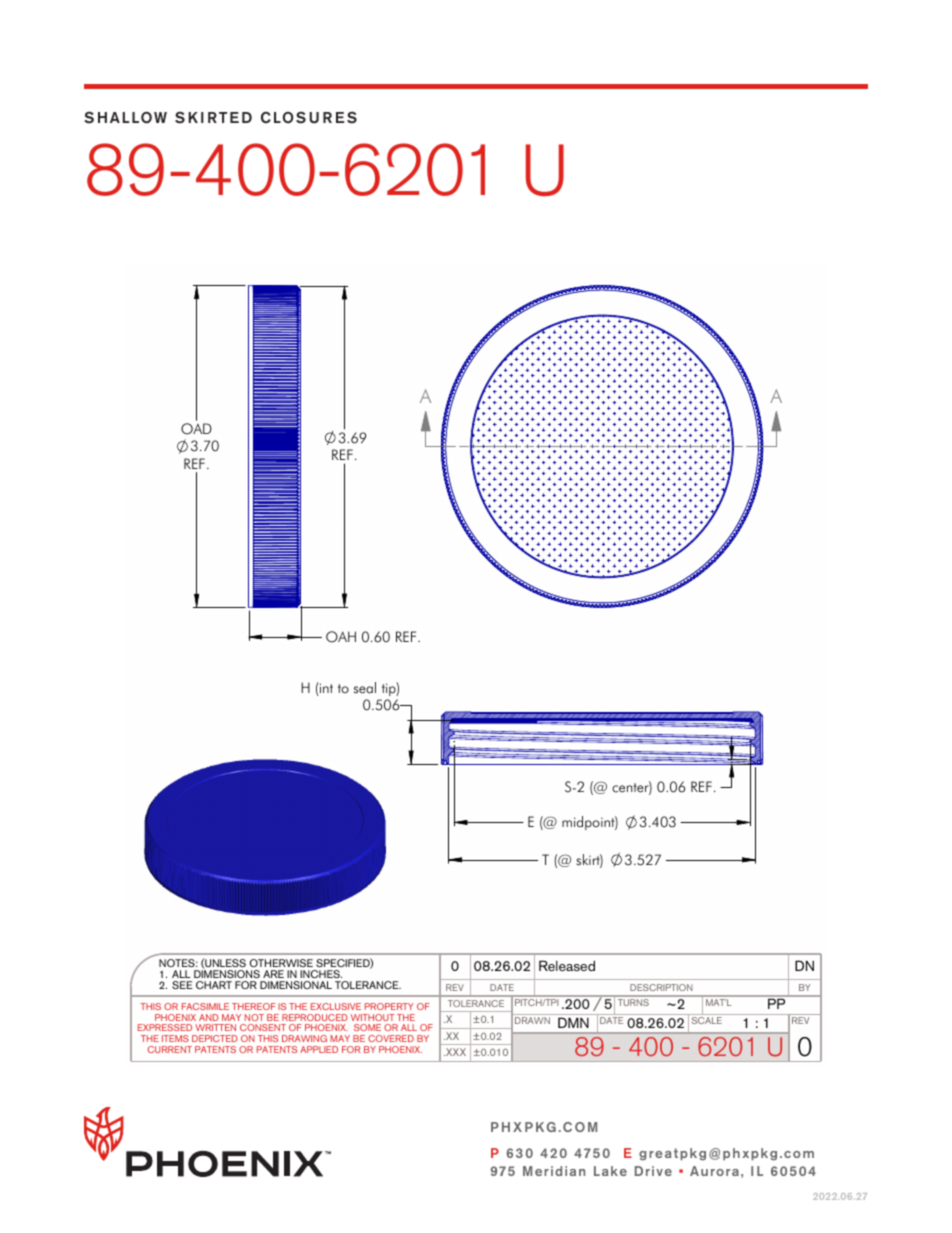 The width and height of the image is (952, 1233). I want to click on seal, so click(365, 688).
